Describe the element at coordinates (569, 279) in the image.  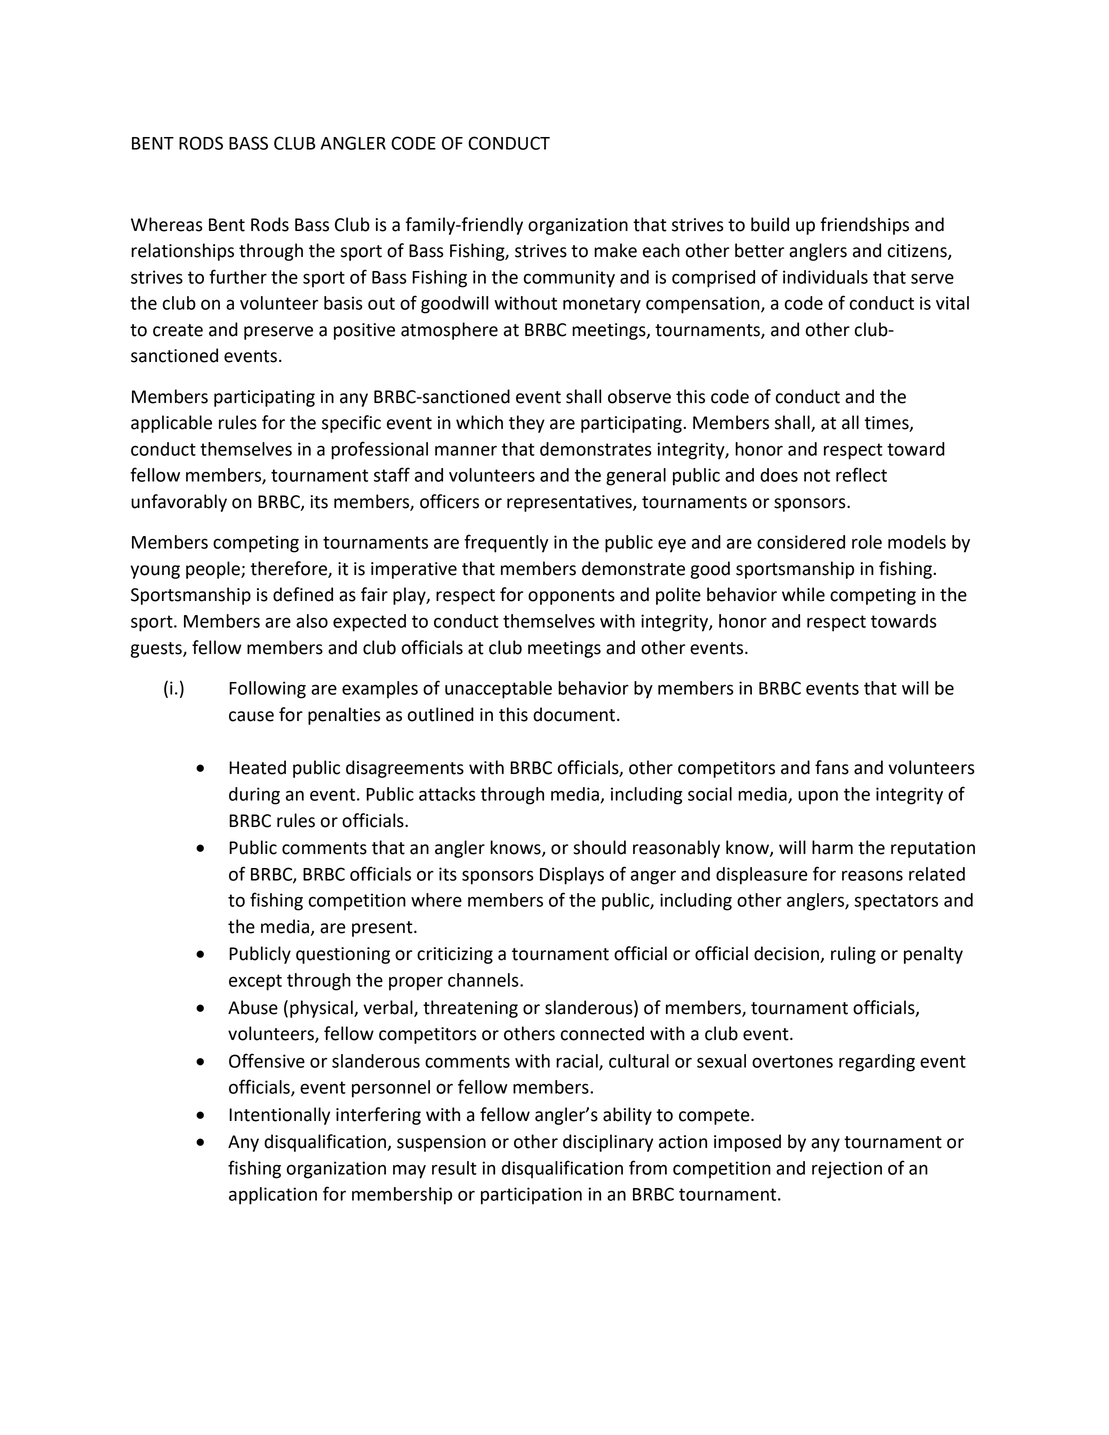
I see `community` at that location.
